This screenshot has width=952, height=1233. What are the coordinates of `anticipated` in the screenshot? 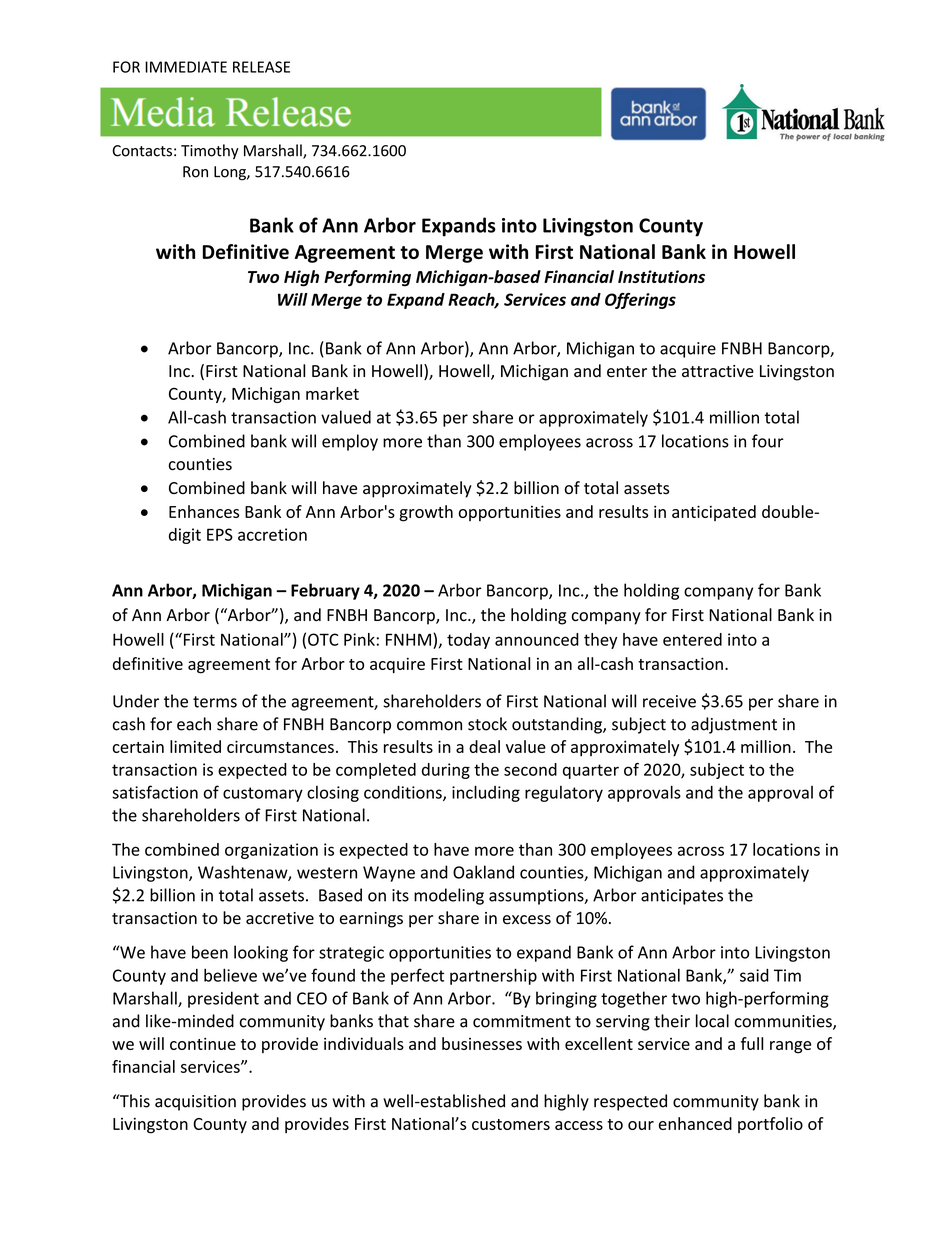 It's located at (714, 513).
